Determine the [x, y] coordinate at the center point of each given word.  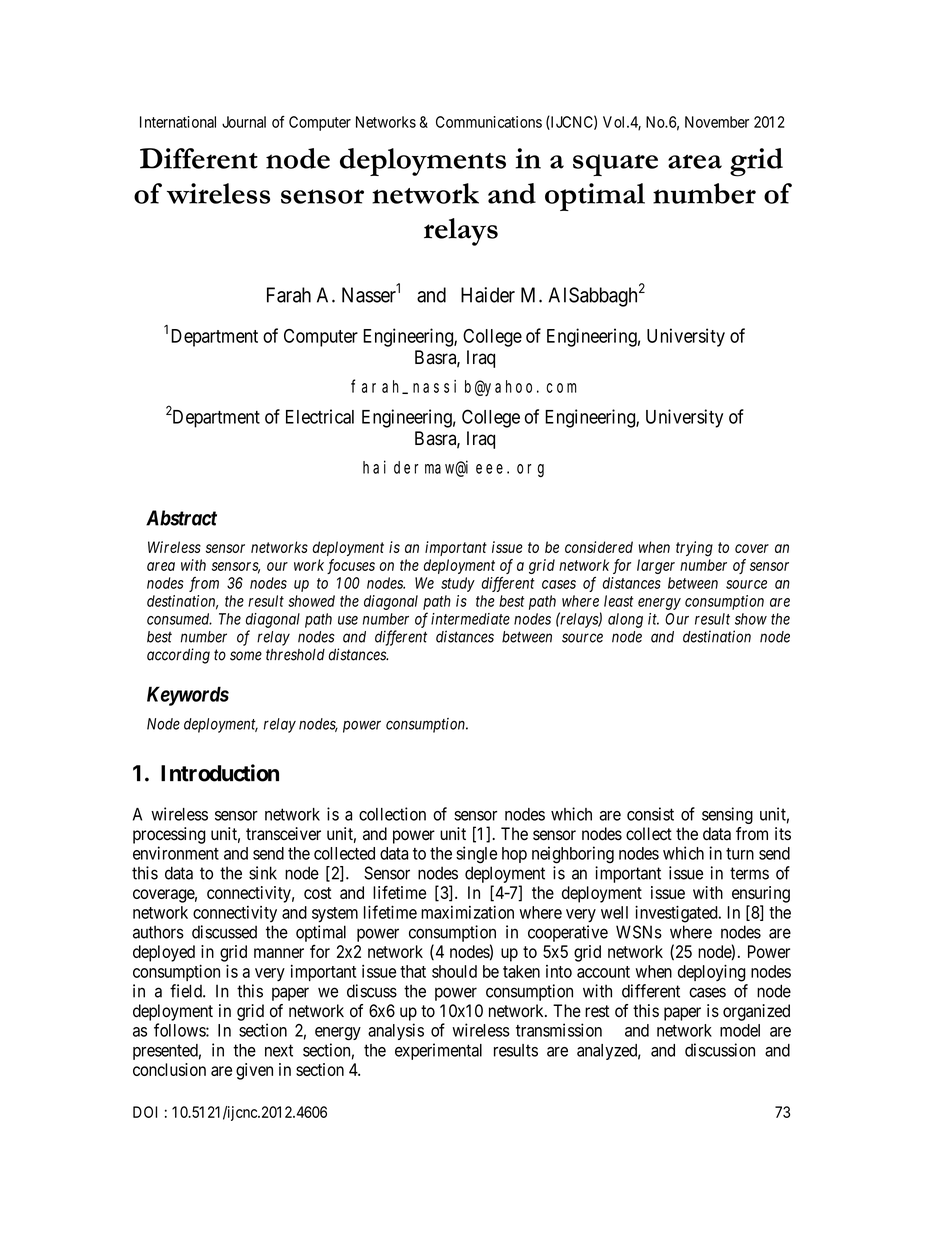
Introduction [220, 773]
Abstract [181, 518]
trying [694, 549]
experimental [438, 1051]
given [254, 1071]
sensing [727, 815]
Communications [489, 122]
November [717, 122]
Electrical [320, 416]
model [740, 1030]
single [476, 855]
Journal [244, 122]
